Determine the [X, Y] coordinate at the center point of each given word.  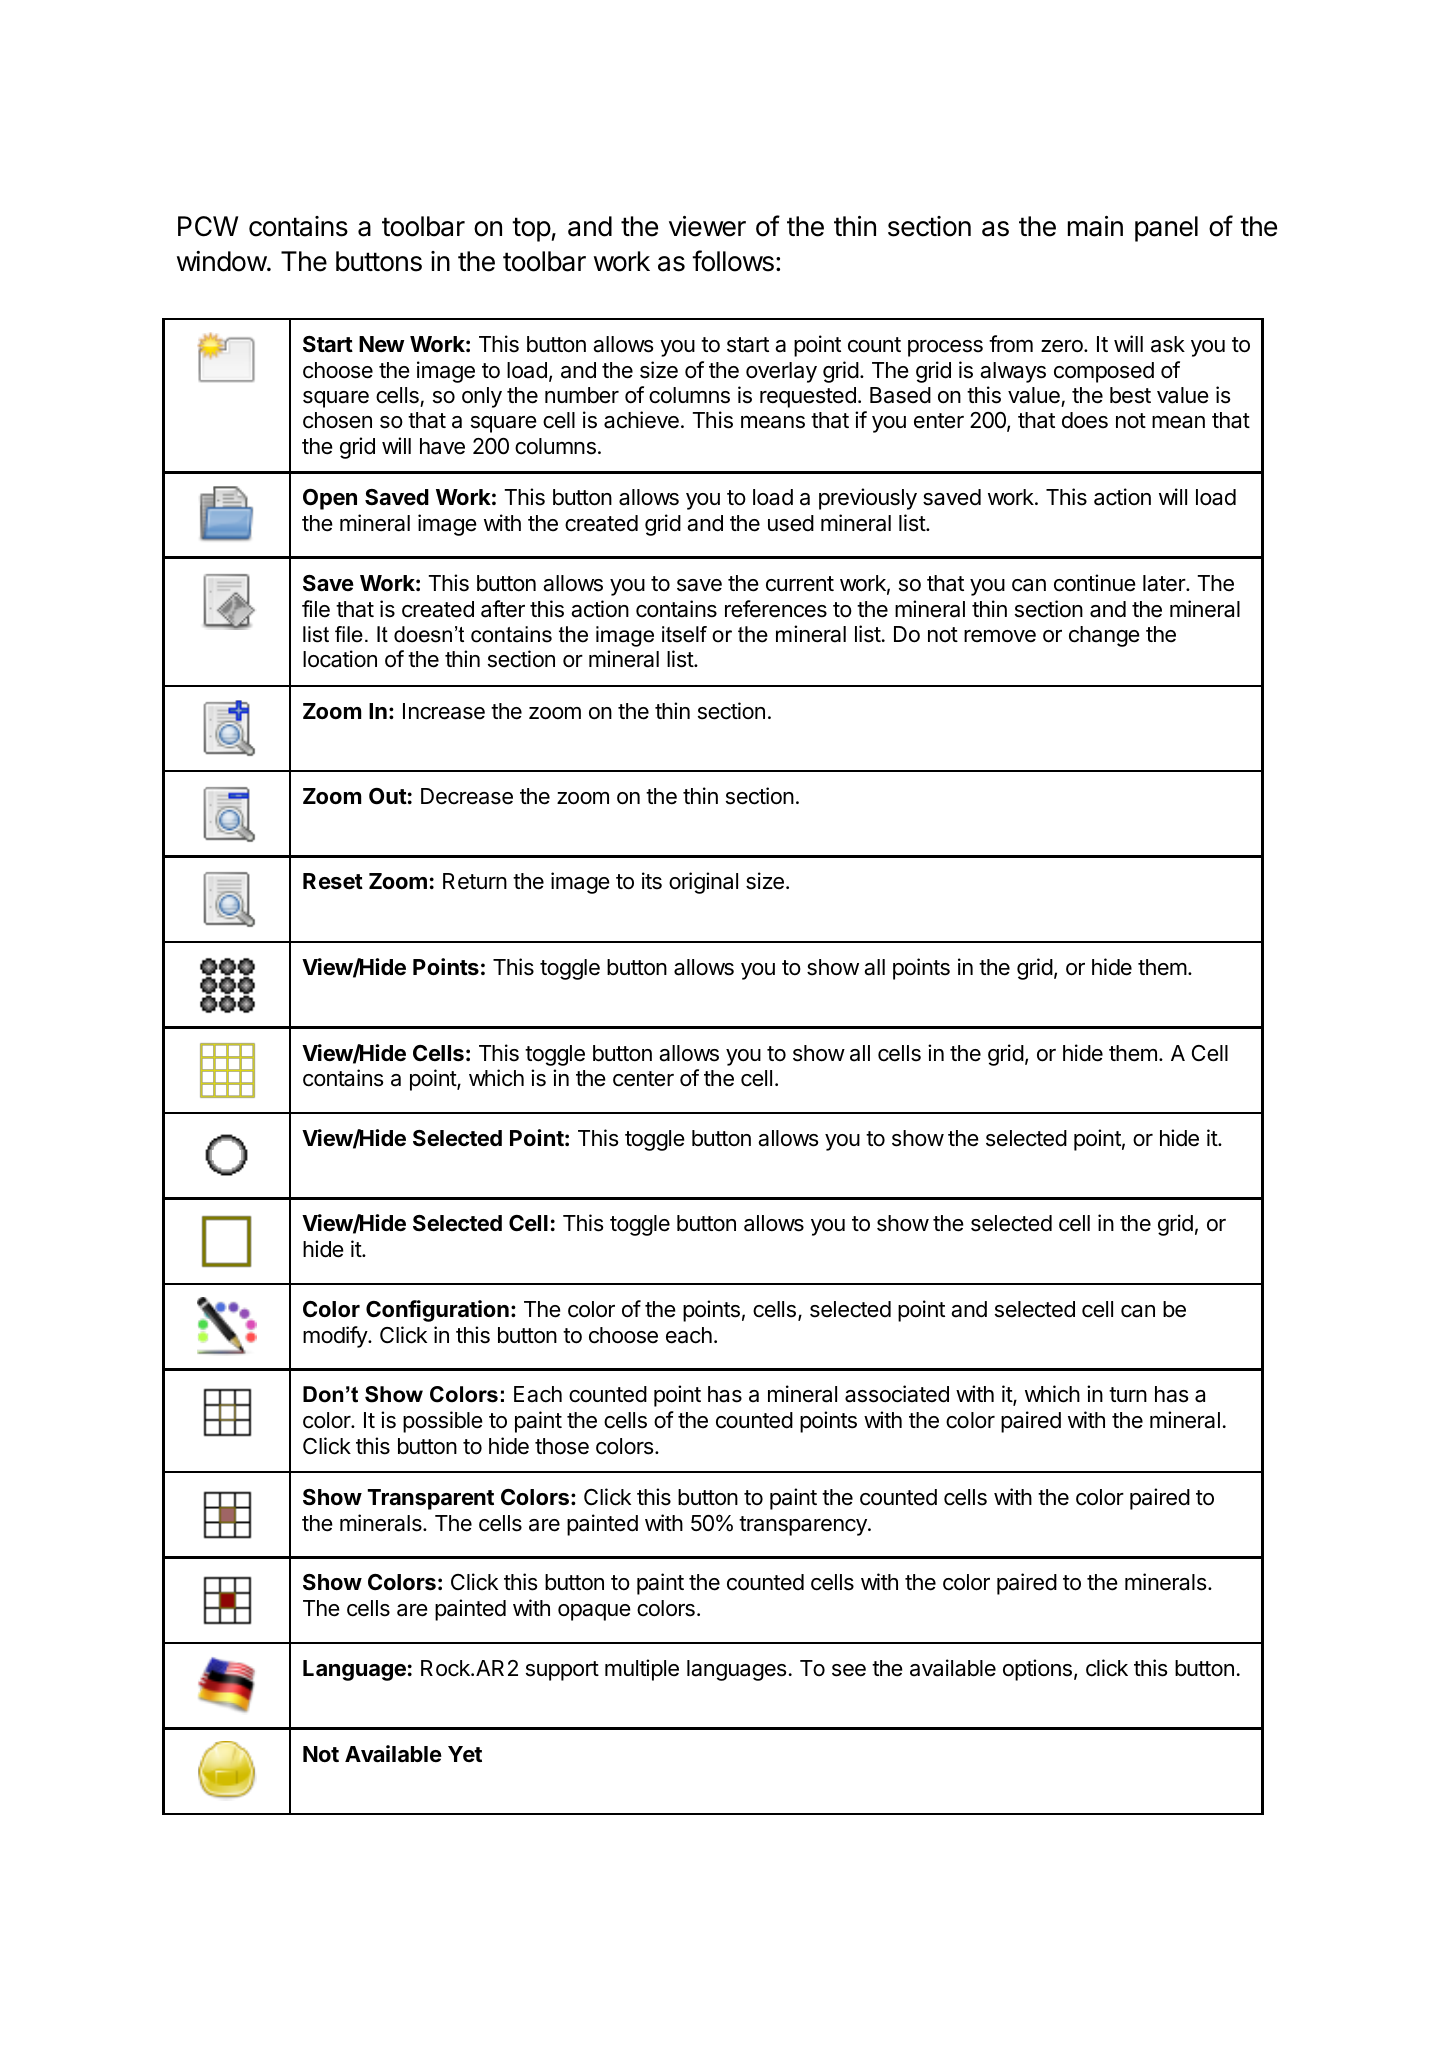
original [703, 883]
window [222, 261]
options [1037, 1670]
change [1104, 636]
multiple [642, 1670]
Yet [465, 1754]
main [1095, 226]
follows [733, 261]
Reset [333, 881]
